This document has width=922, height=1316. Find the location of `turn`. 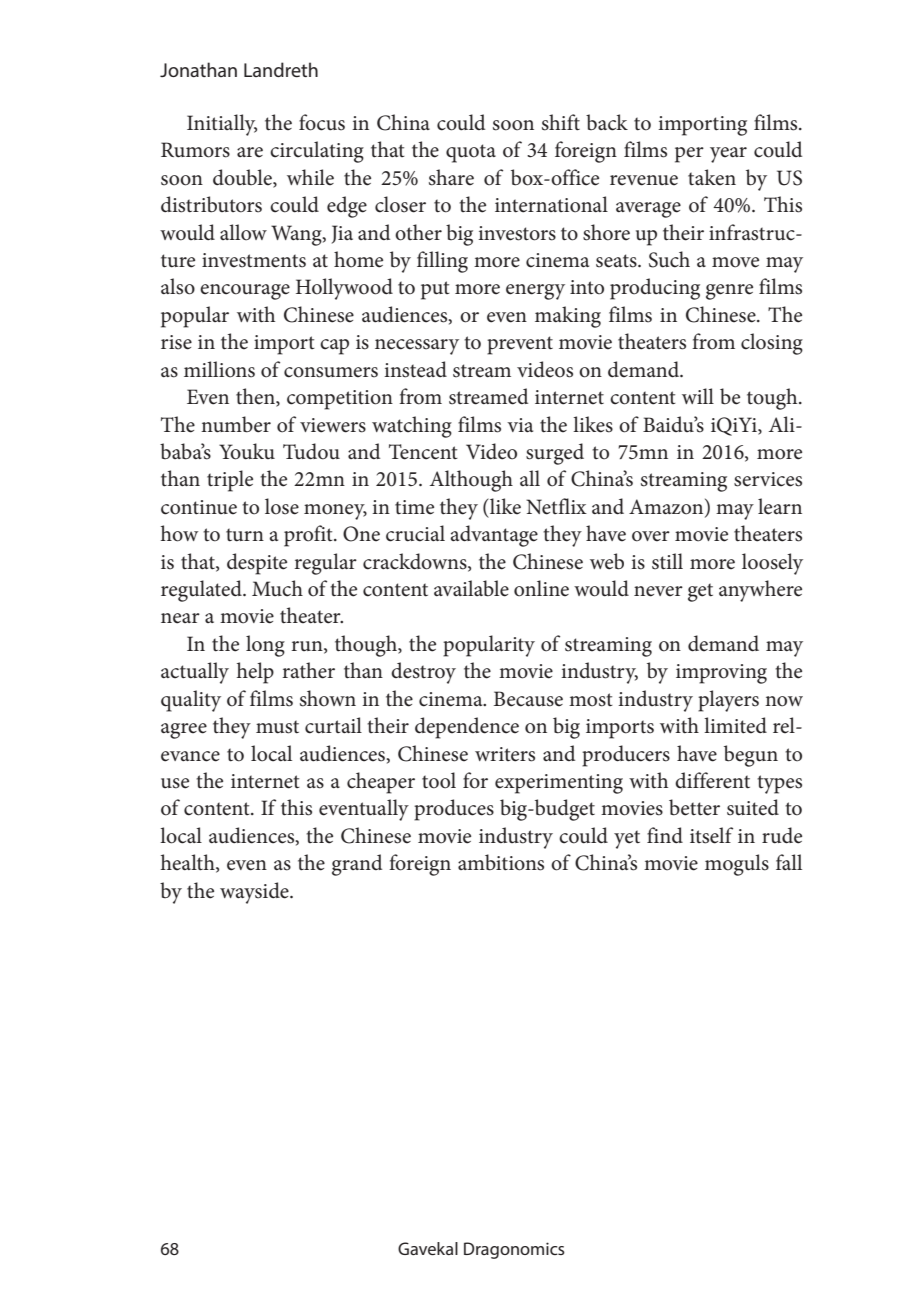

turn is located at coordinates (245, 535).
